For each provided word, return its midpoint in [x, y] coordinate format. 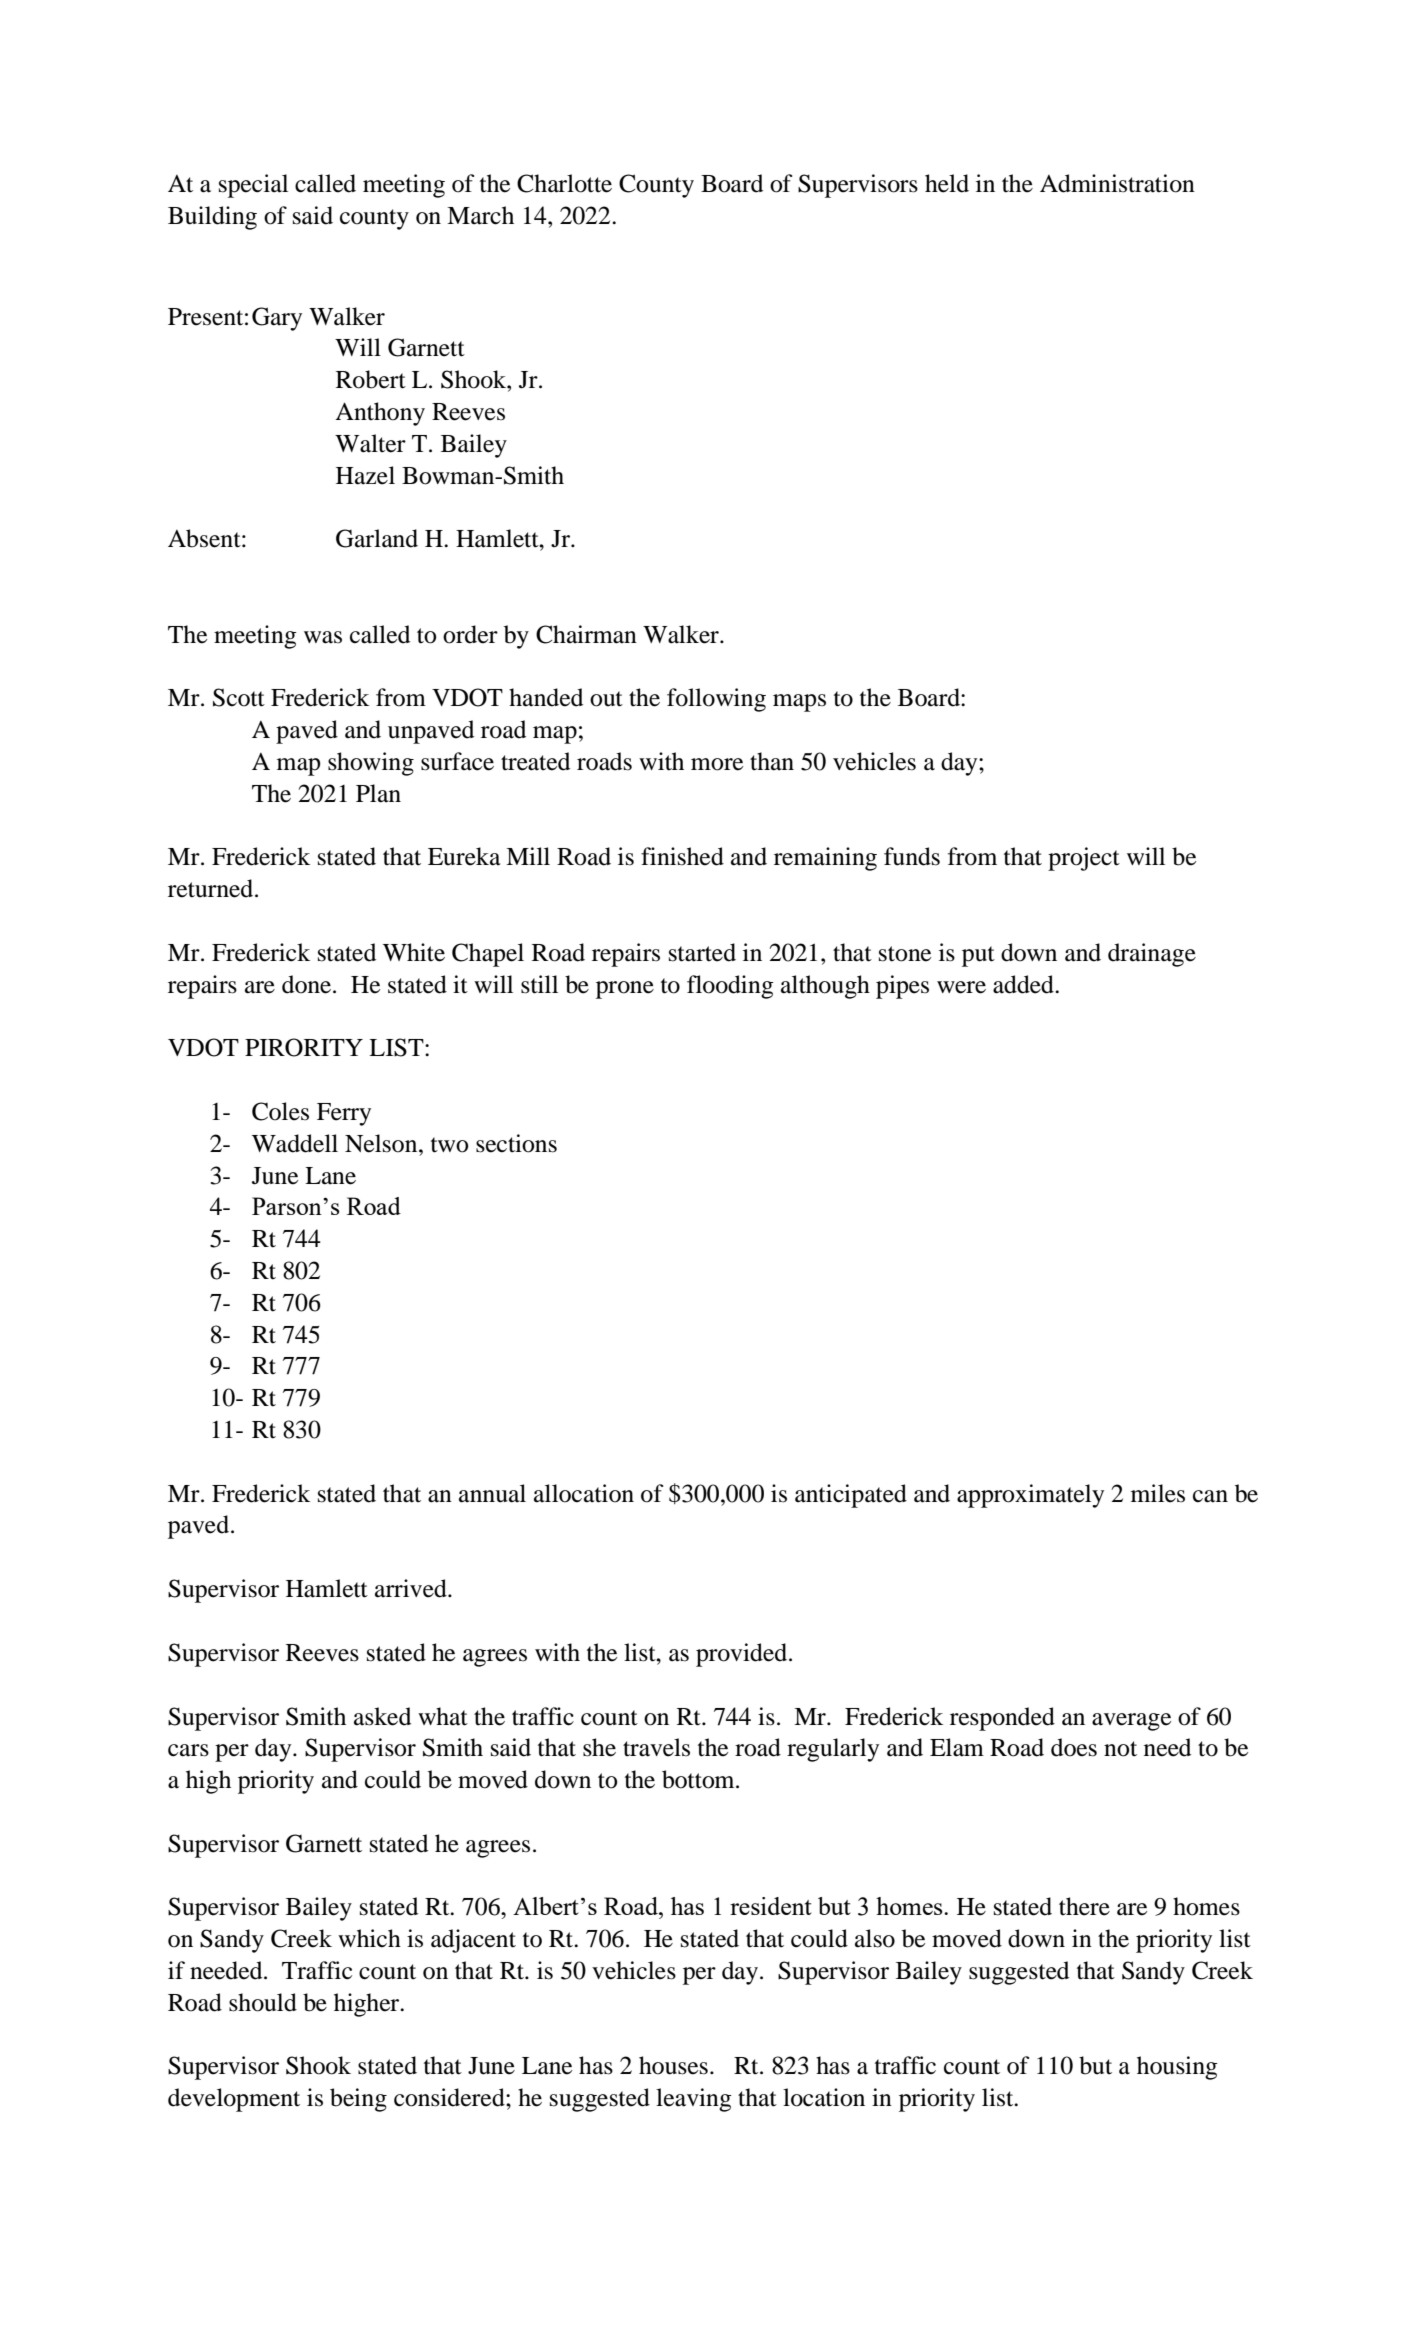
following [716, 700]
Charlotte [564, 183]
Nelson [382, 1143]
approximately [1030, 1496]
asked [382, 1716]
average [1131, 1722]
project [1084, 859]
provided [743, 1655]
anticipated [851, 1496]
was [323, 637]
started [702, 952]
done [308, 984]
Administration [1117, 183]
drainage [1152, 955]
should [263, 2002]
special [253, 186]
